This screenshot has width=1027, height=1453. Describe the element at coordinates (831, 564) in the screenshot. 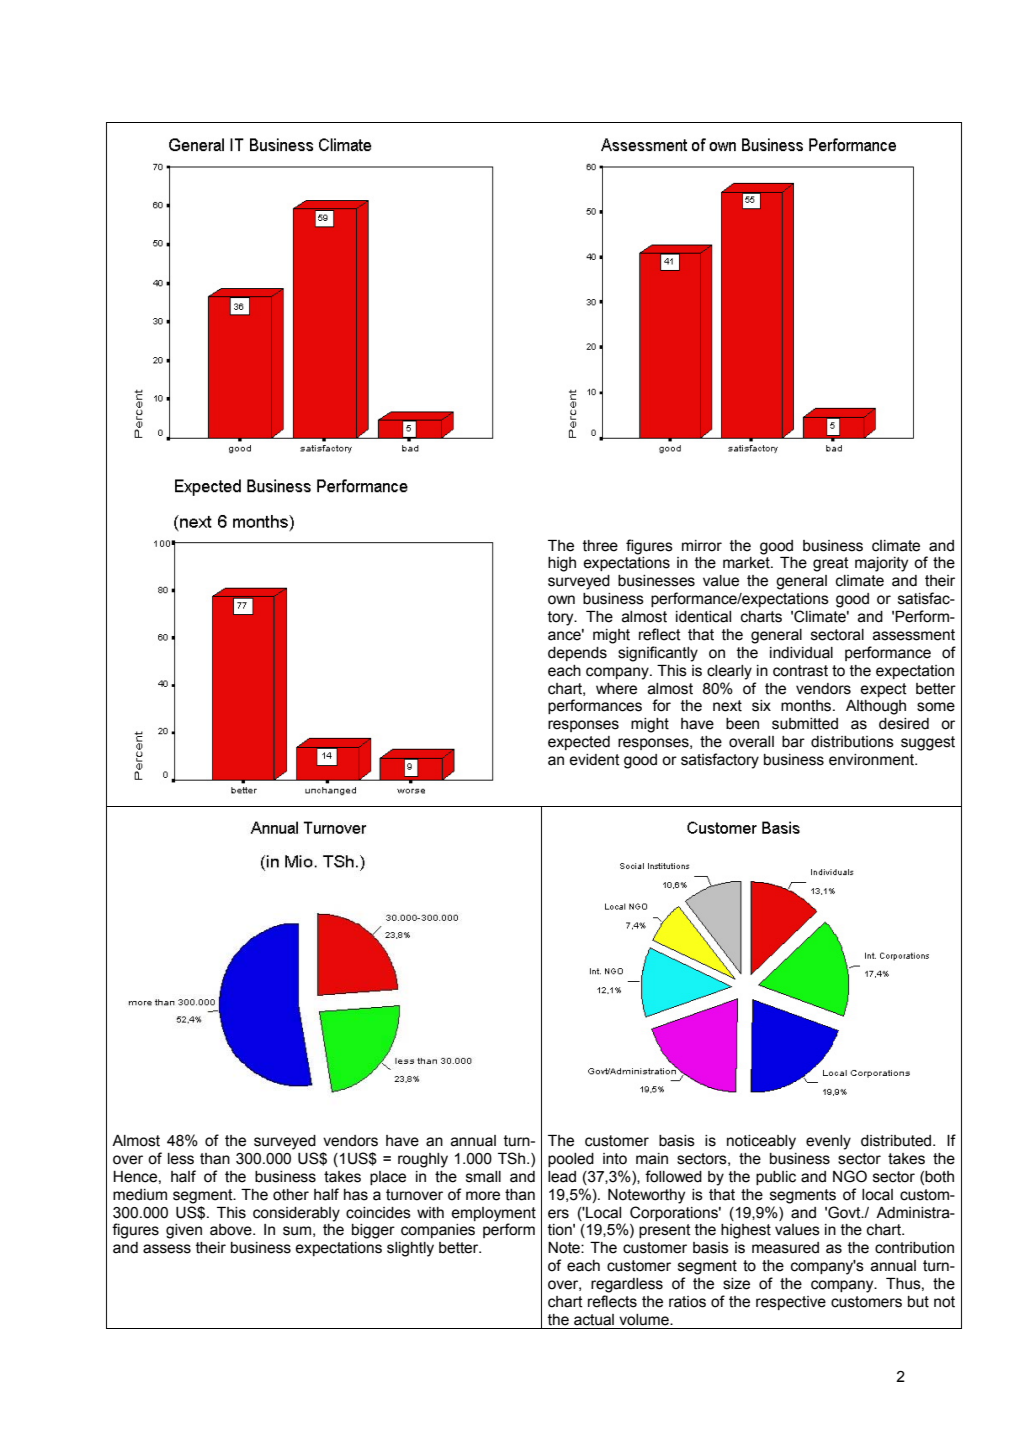

I see `great` at that location.
